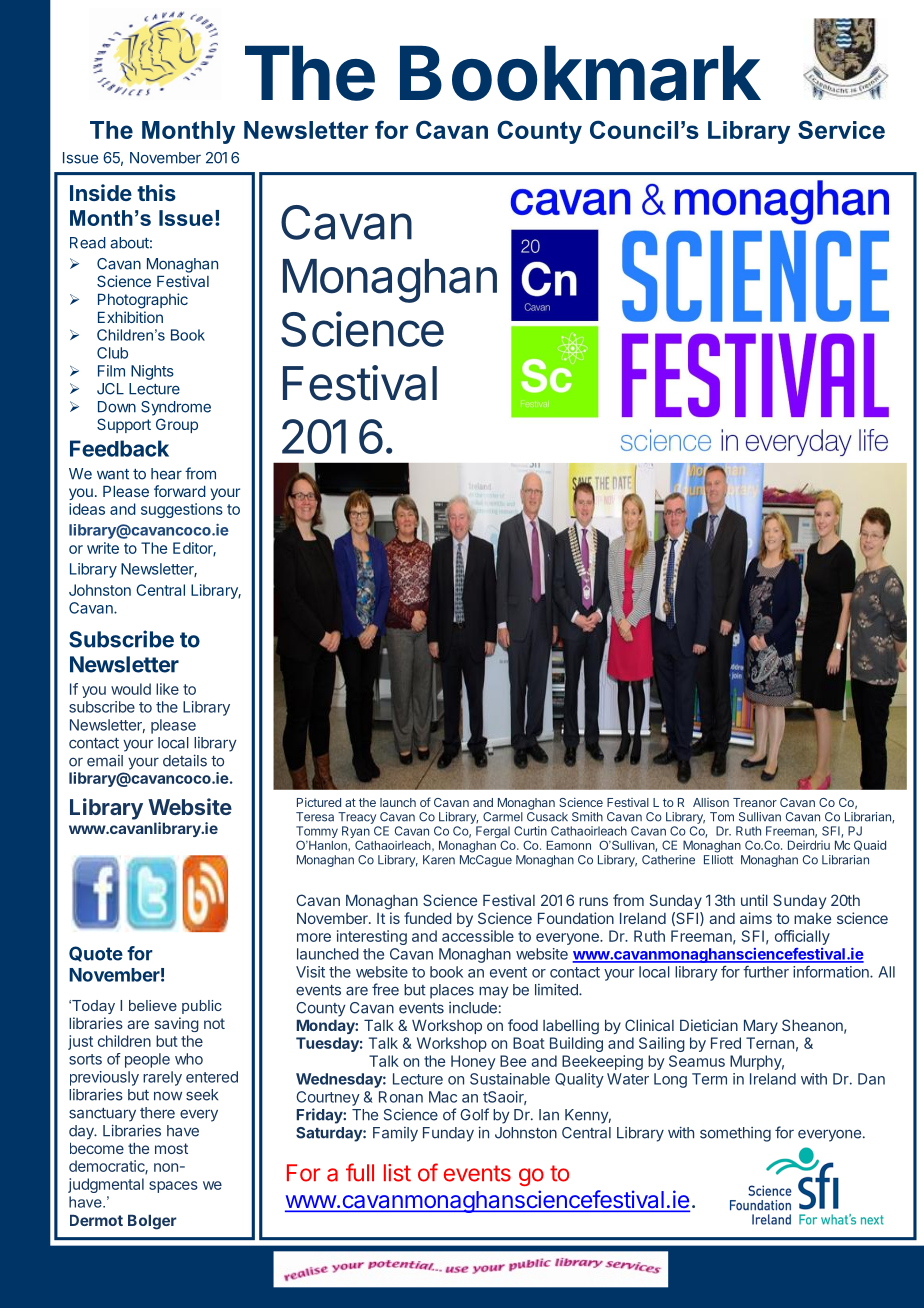  Describe the element at coordinates (711, 802) in the document. I see `Allison` at that location.
